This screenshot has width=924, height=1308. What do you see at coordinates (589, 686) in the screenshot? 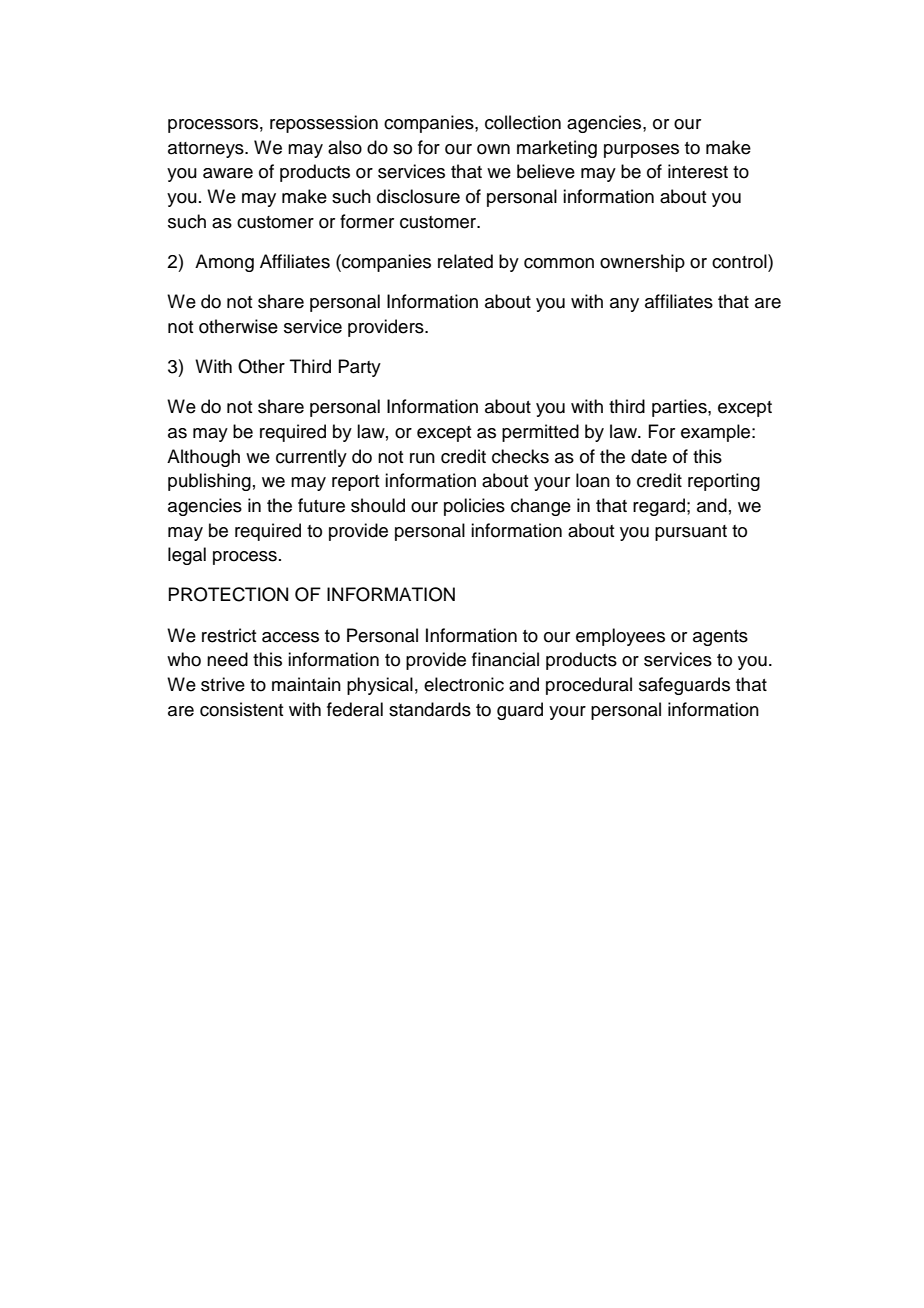
I see `procedural` at bounding box center [589, 686].
